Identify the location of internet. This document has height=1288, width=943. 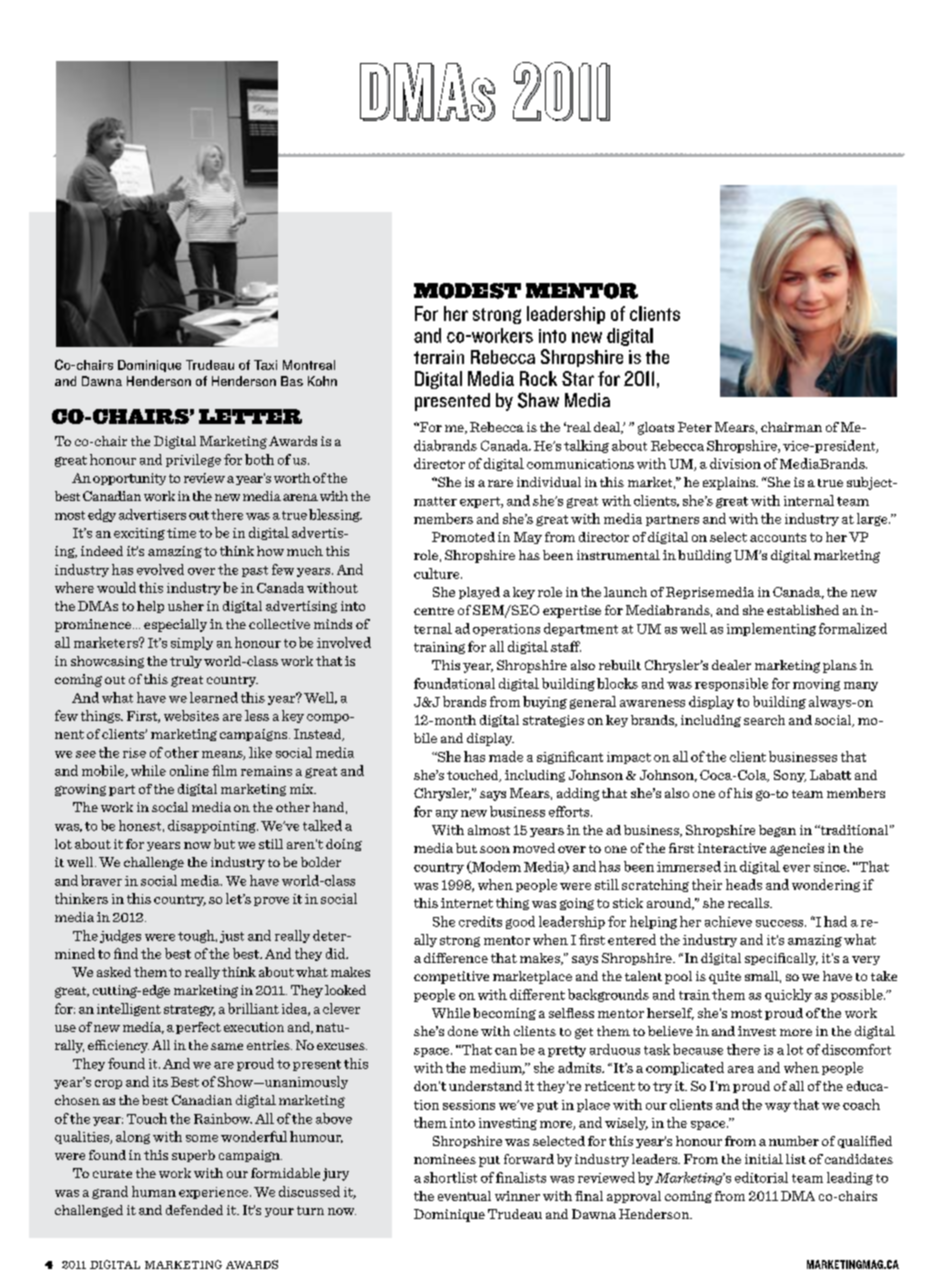
(467, 903).
